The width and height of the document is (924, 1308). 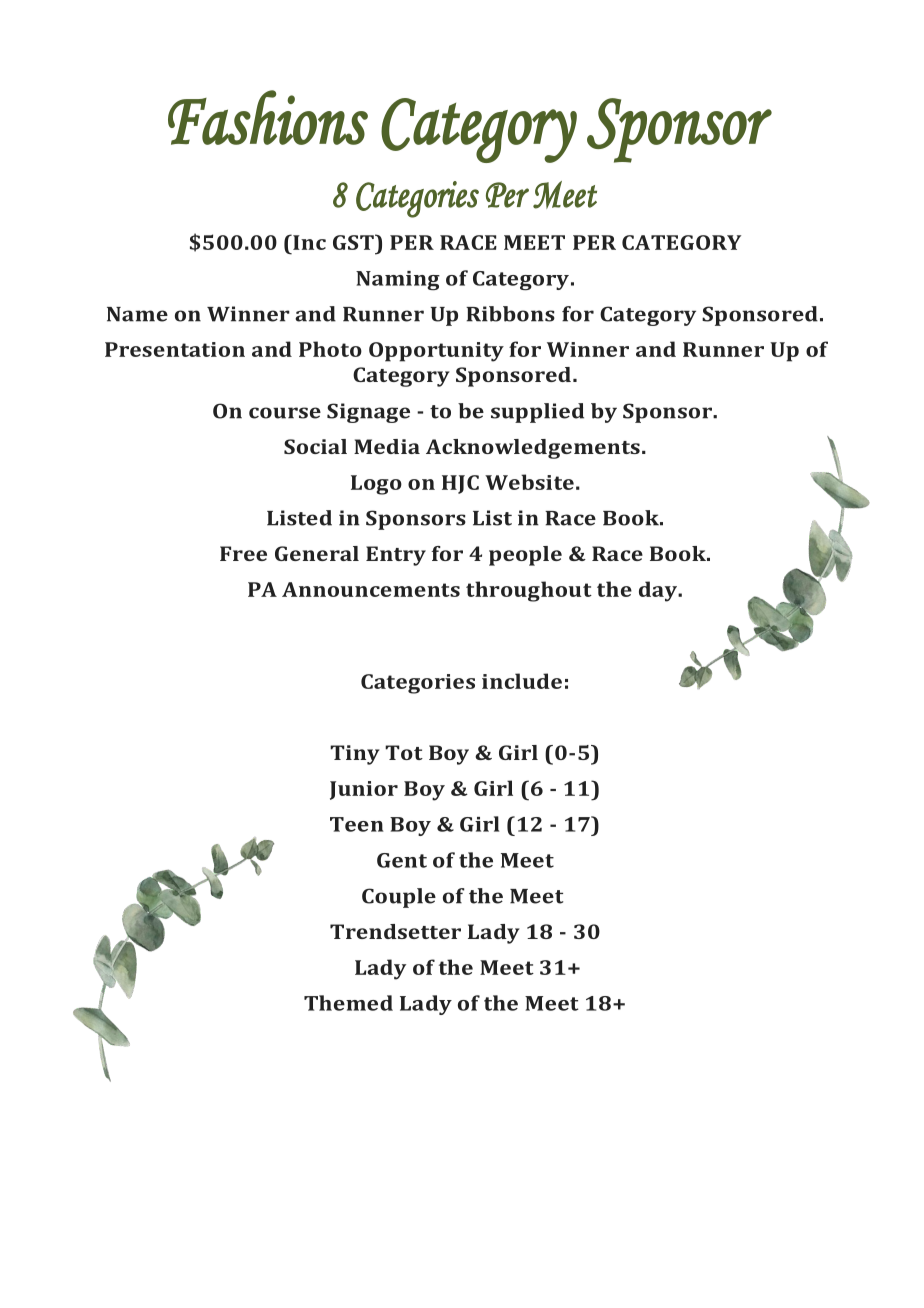 What do you see at coordinates (537, 413) in the document?
I see `supplied` at bounding box center [537, 413].
